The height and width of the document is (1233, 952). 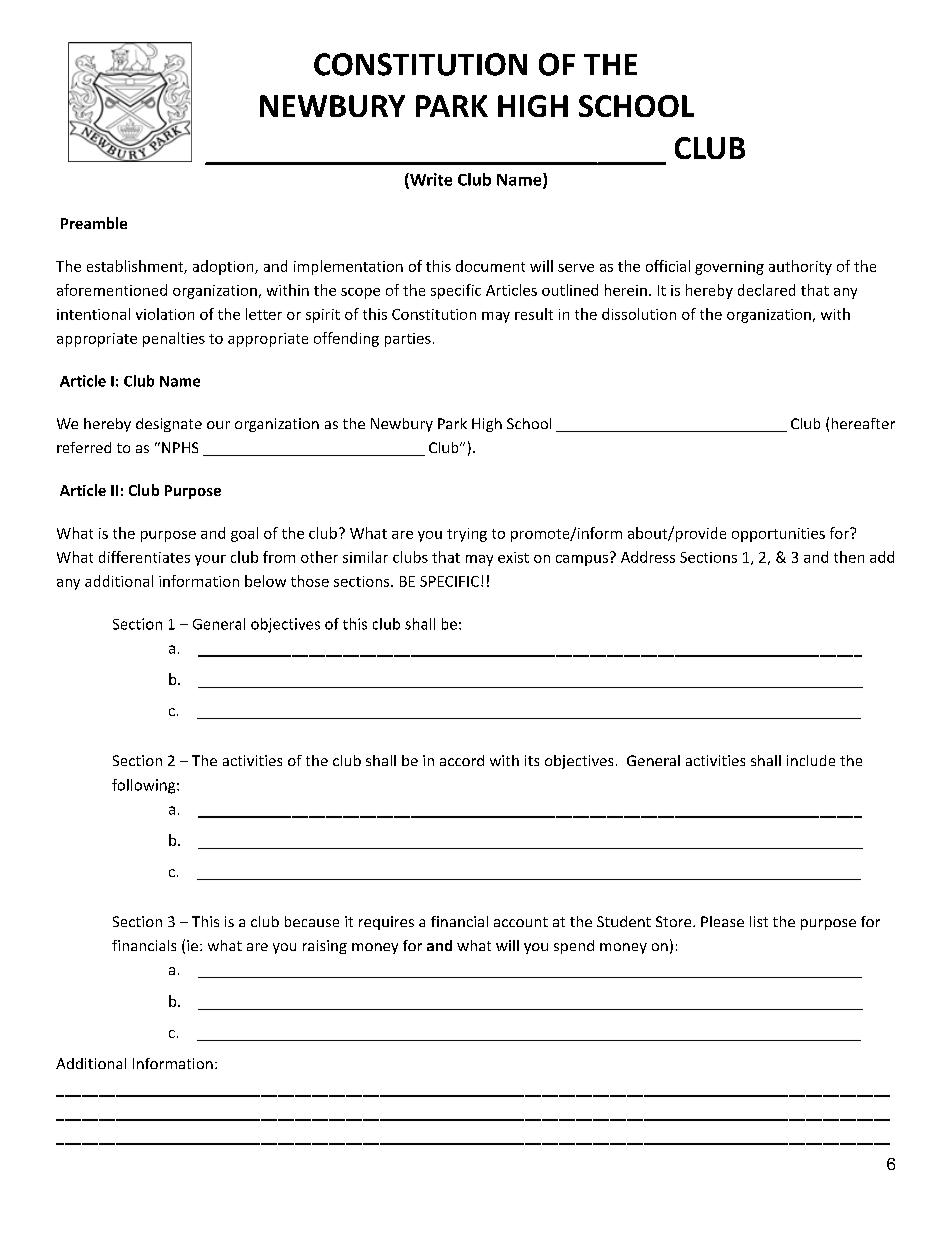 What do you see at coordinates (312, 921) in the document?
I see `because` at bounding box center [312, 921].
